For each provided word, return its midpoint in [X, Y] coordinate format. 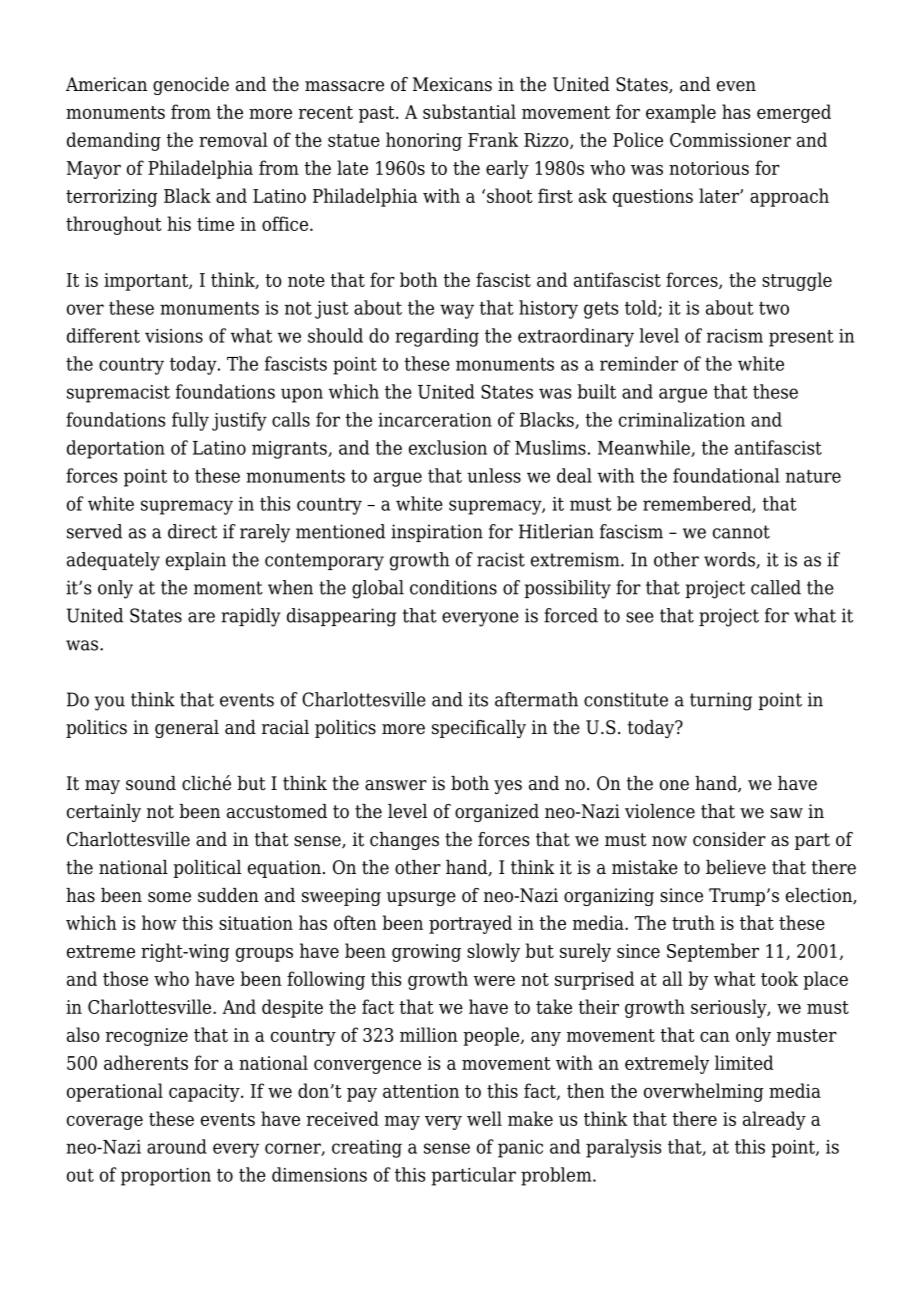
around [177, 1146]
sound [151, 783]
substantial [469, 111]
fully [190, 421]
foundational [726, 475]
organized [497, 813]
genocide [191, 86]
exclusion [448, 447]
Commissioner [730, 140]
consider [729, 839]
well [484, 1118]
